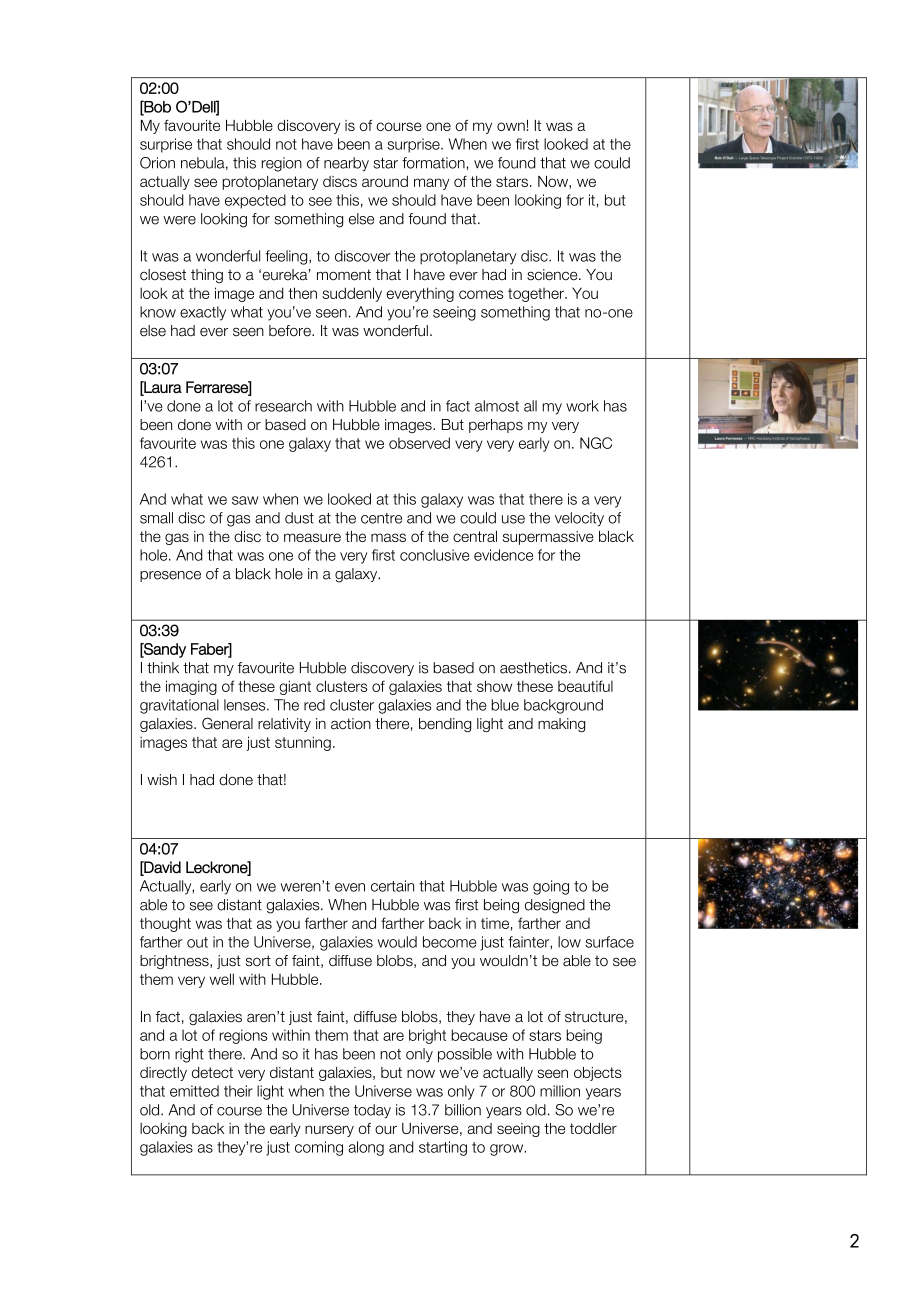 Image resolution: width=924 pixels, height=1308 pixels. Describe the element at coordinates (194, 1091) in the screenshot. I see `emitted` at that location.
